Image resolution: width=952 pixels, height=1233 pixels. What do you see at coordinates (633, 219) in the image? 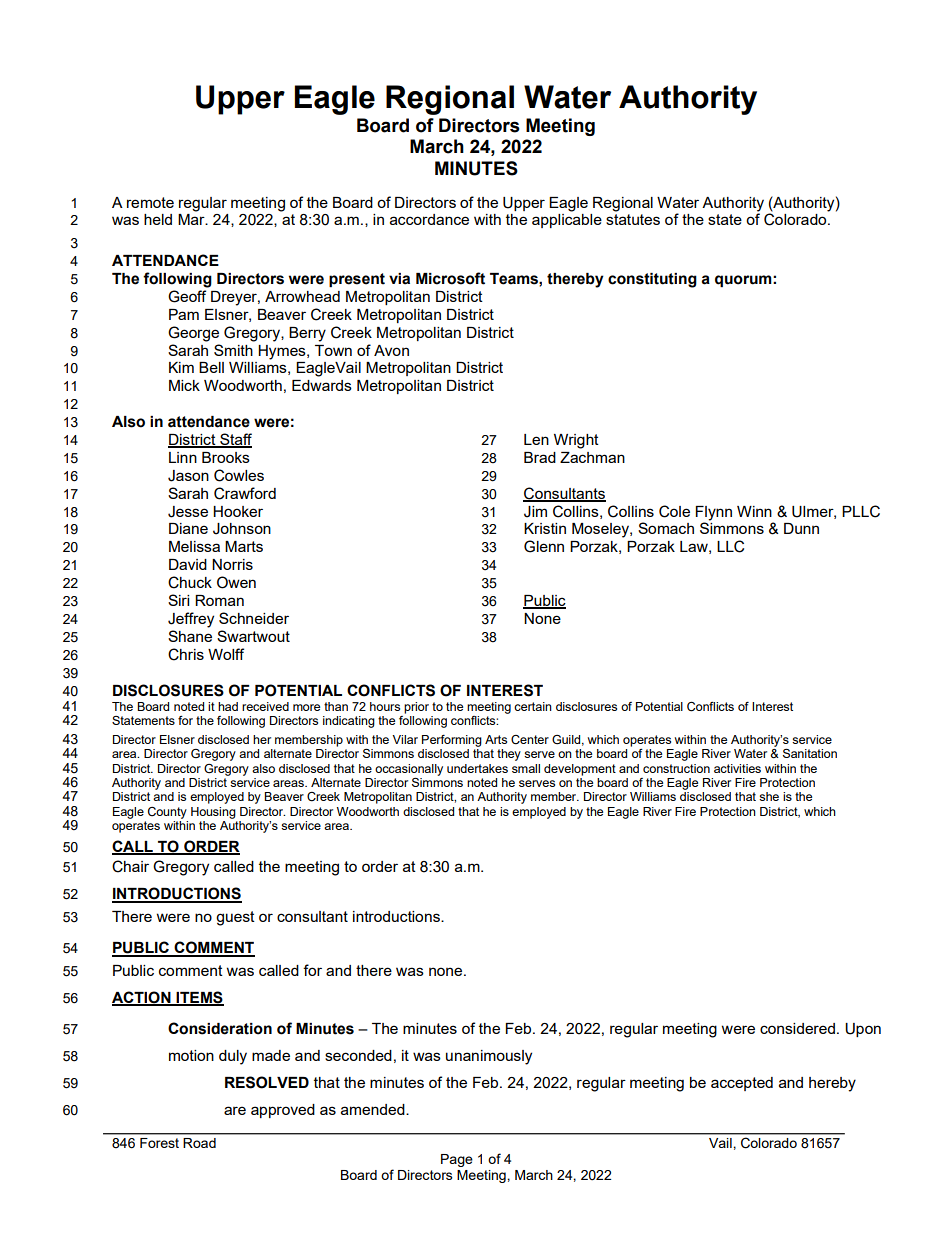
I see `statutes` at bounding box center [633, 219].
